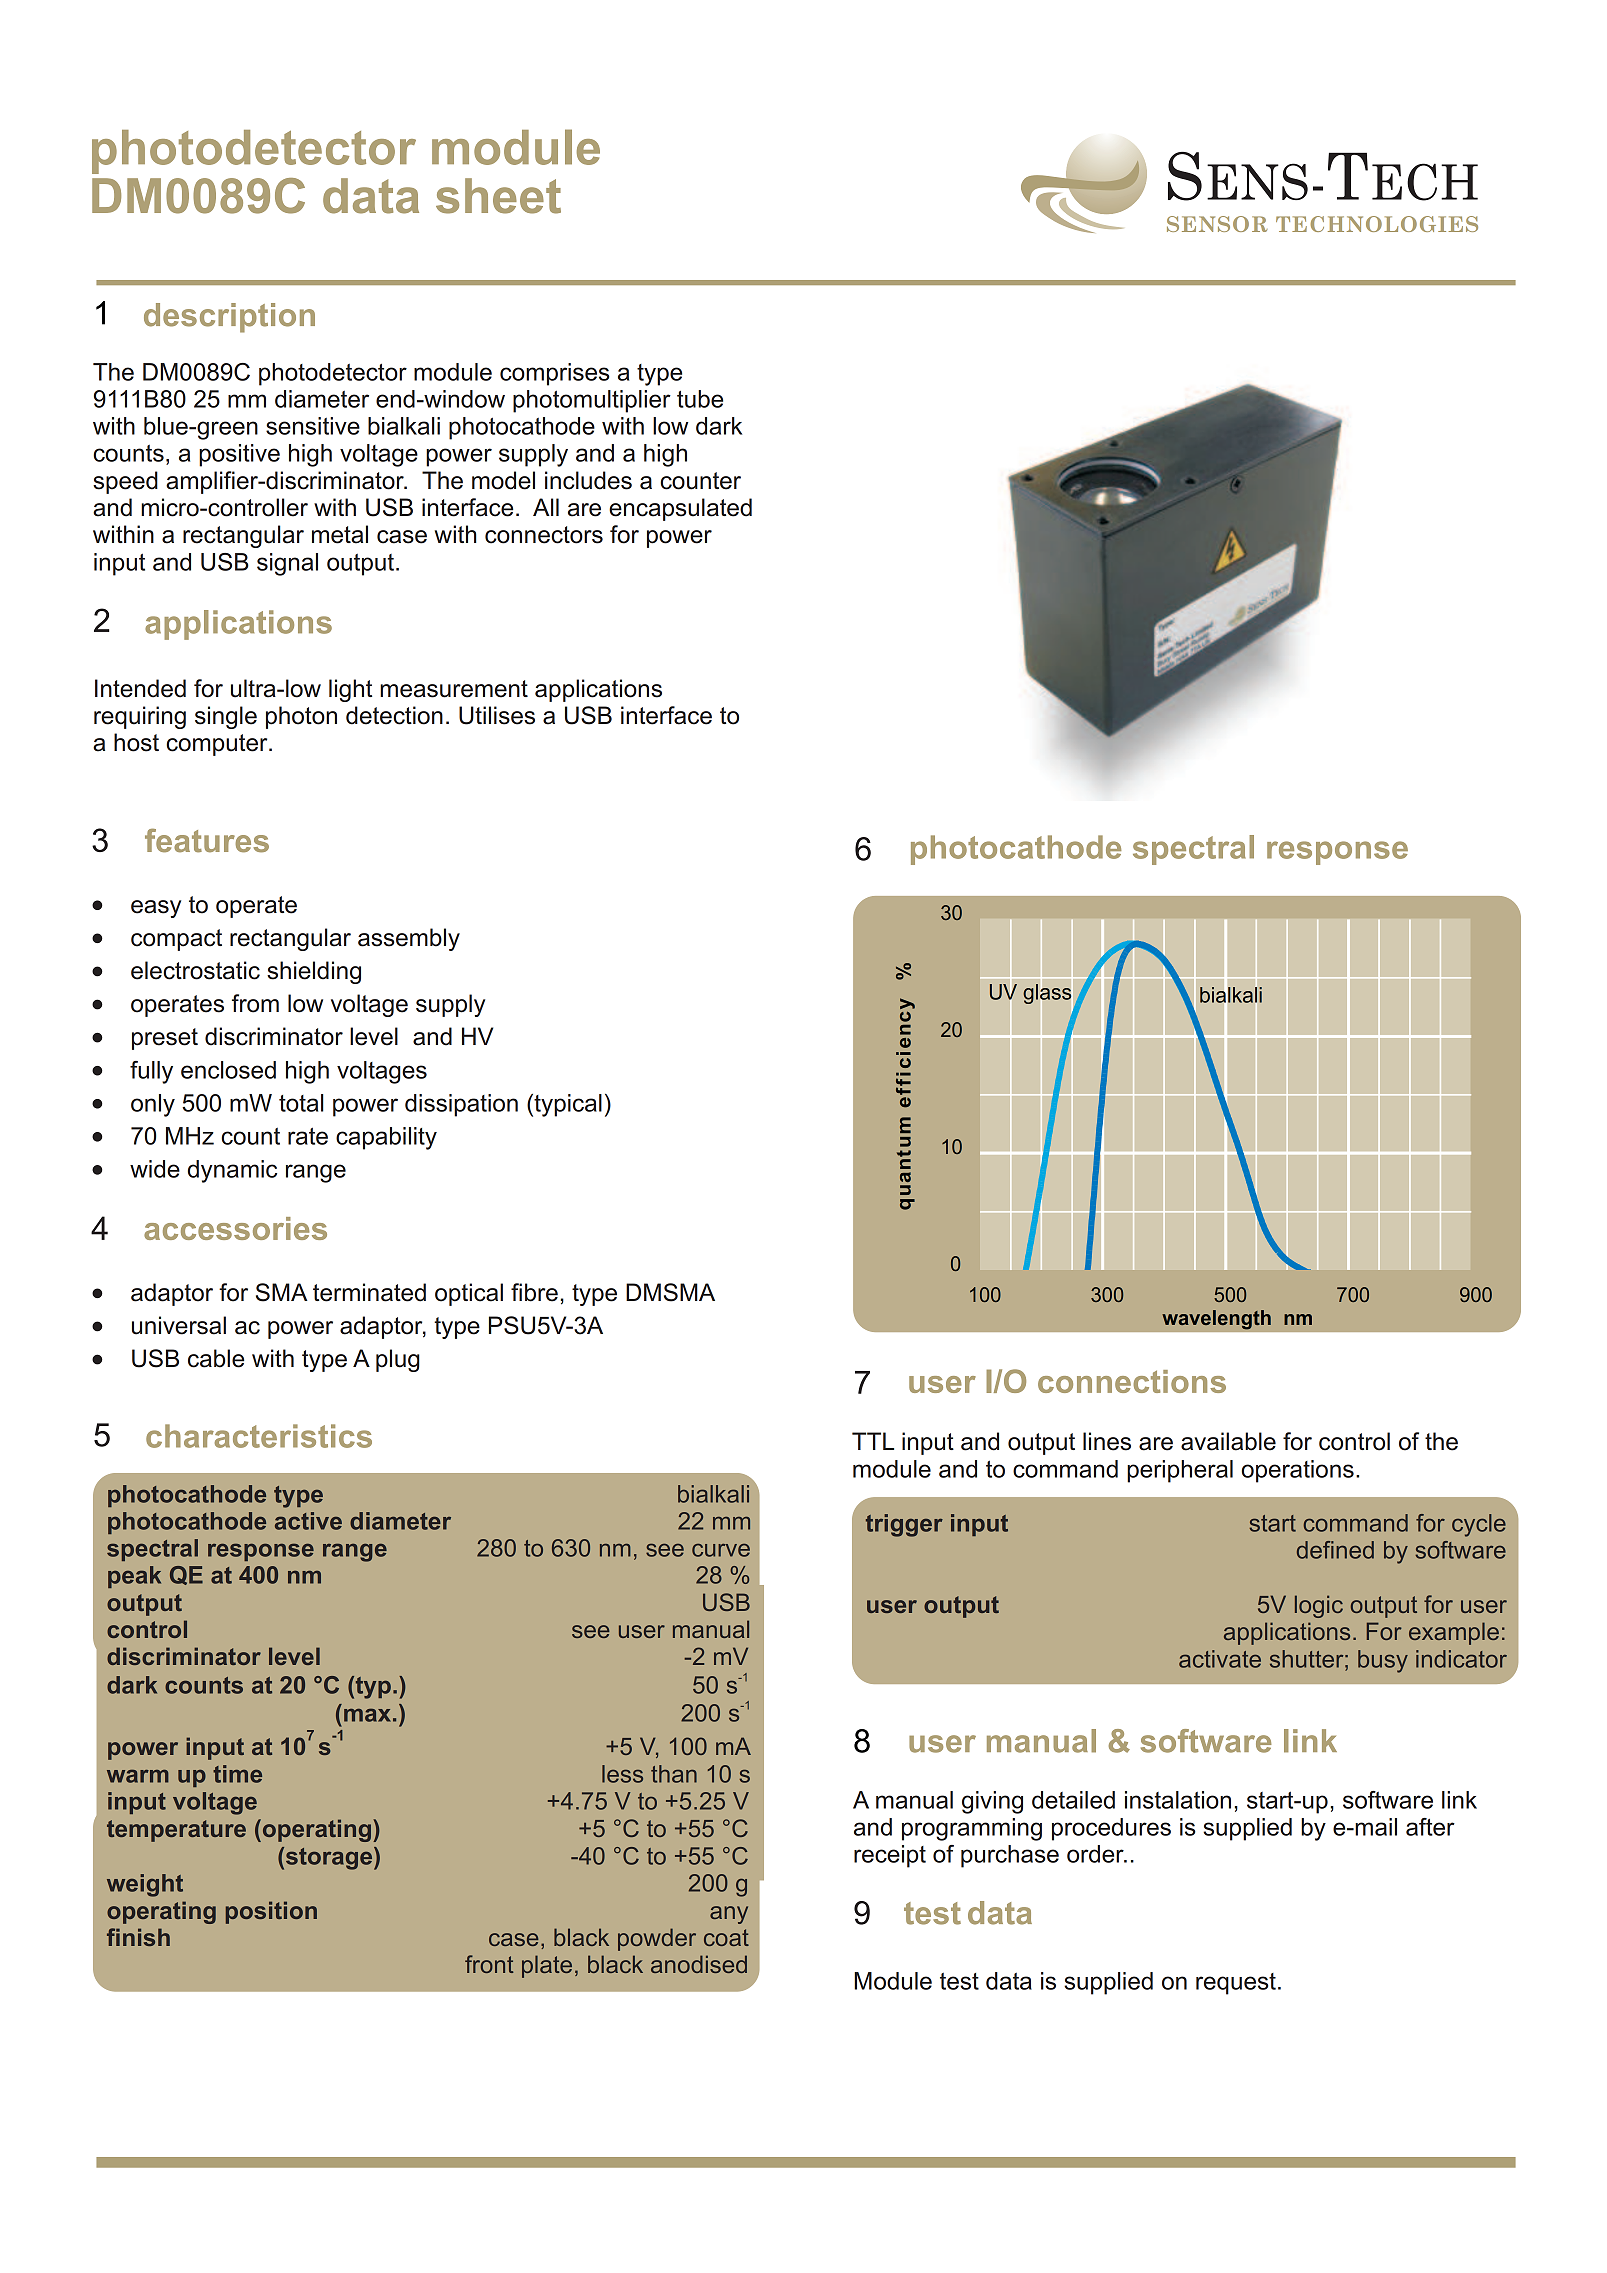 The image size is (1607, 2273). I want to click on coat, so click(726, 1937).
